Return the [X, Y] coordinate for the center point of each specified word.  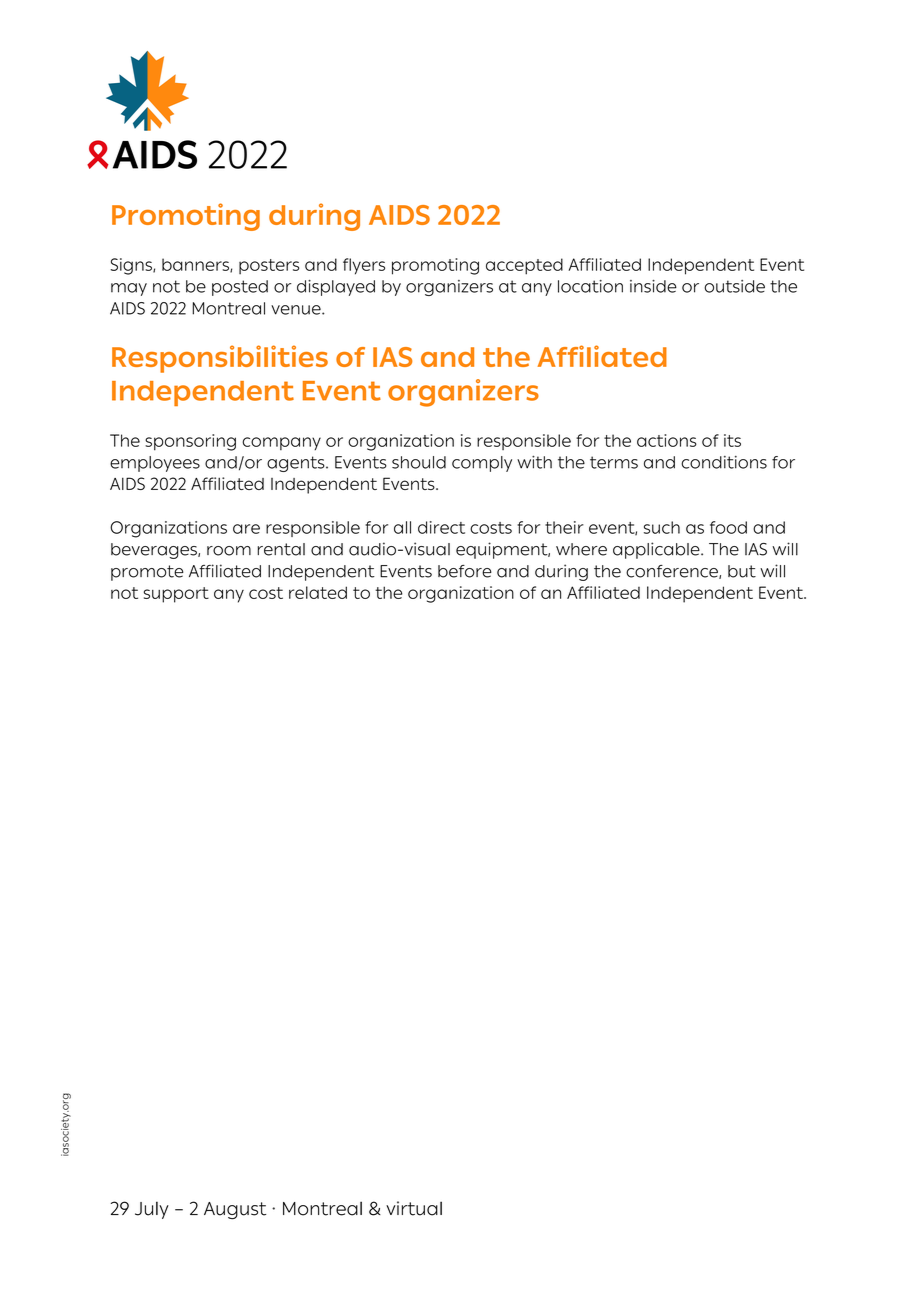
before [465, 571]
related [318, 592]
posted [240, 288]
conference [673, 572]
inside [653, 286]
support [176, 595]
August [235, 1211]
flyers [364, 266]
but [742, 571]
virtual [414, 1208]
